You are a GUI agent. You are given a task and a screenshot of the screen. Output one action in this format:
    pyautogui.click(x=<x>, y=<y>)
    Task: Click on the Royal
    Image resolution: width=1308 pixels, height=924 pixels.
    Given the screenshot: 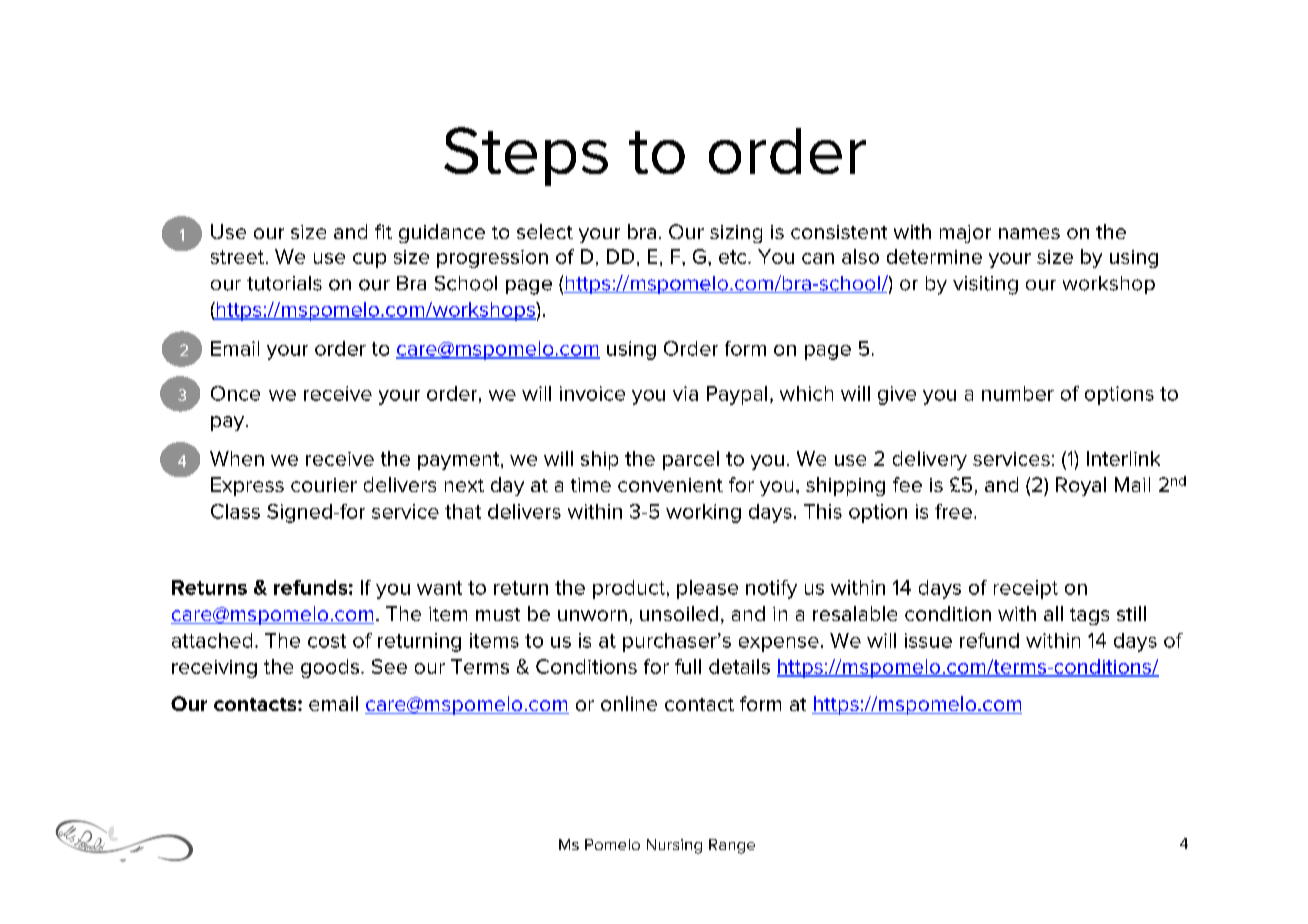 What is the action you would take?
    pyautogui.click(x=1081, y=486)
